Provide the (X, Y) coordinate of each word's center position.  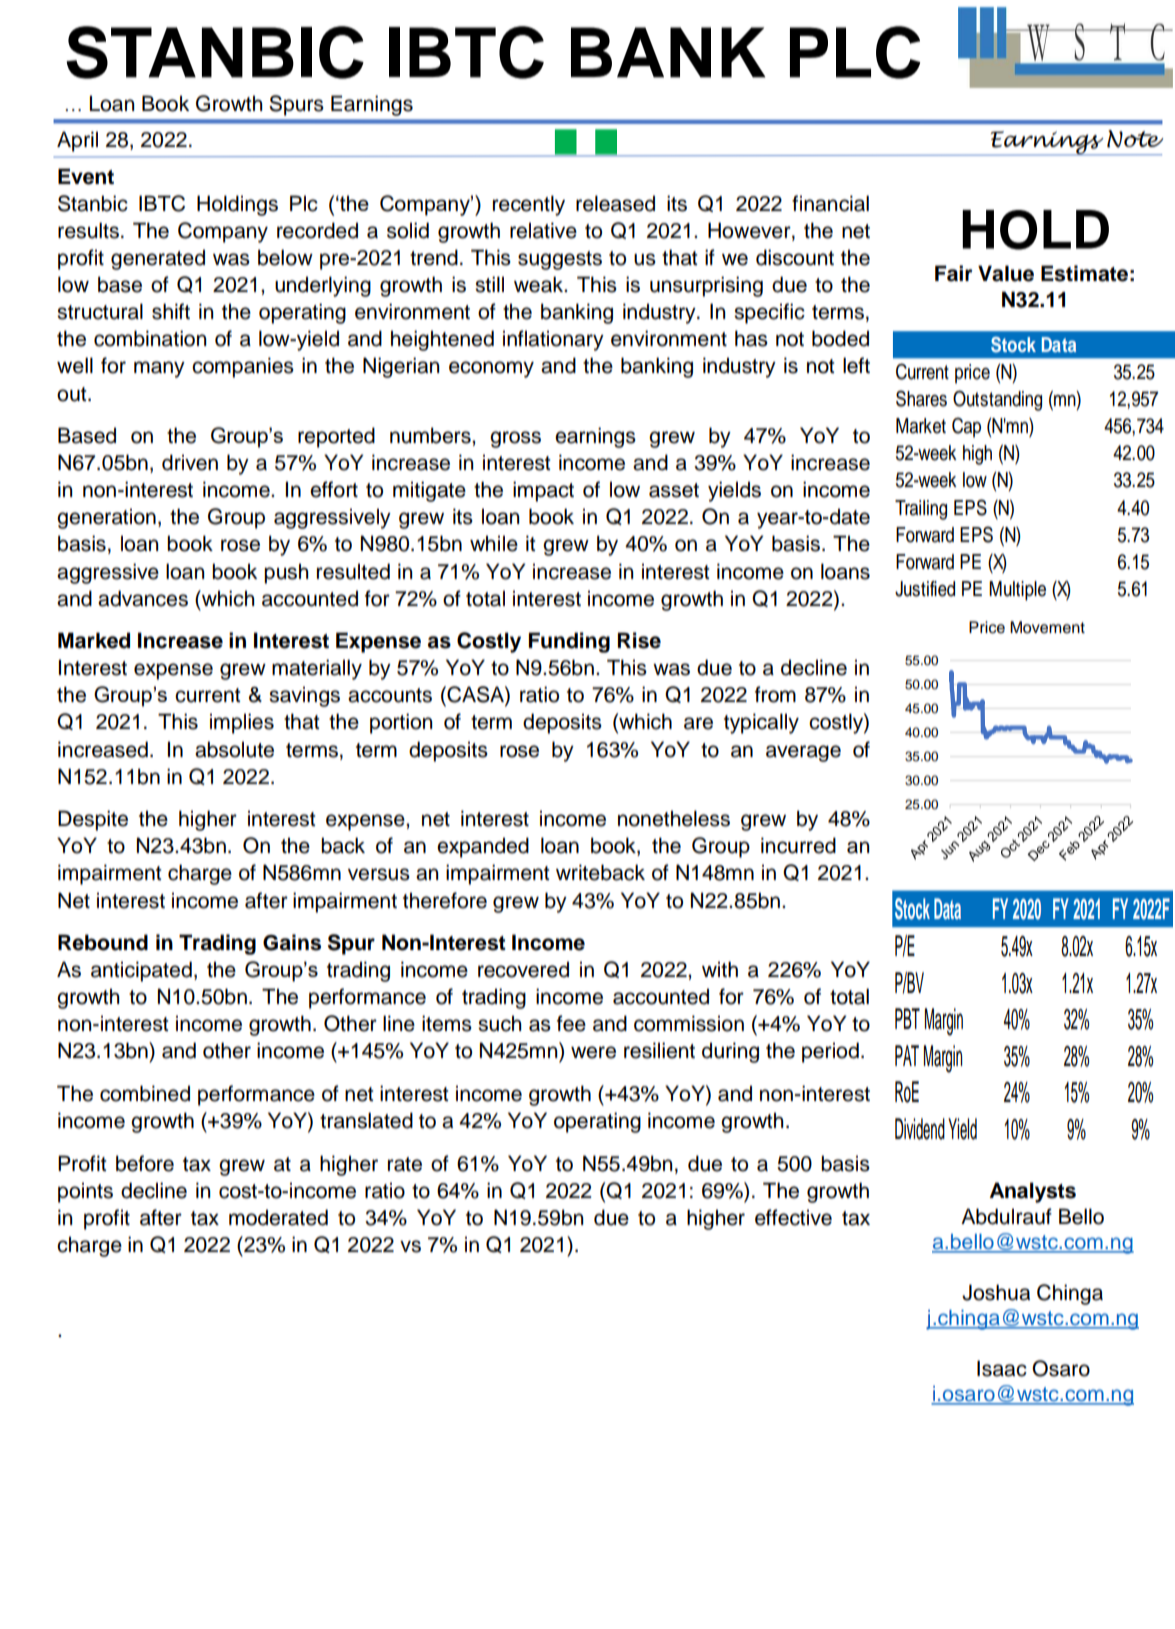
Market (921, 426)
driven (190, 462)
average (803, 753)
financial (830, 203)
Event (86, 176)
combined (145, 1093)
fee (571, 1023)
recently (529, 205)
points (85, 1192)
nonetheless (674, 818)
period (830, 1052)
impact (543, 491)
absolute (234, 749)
